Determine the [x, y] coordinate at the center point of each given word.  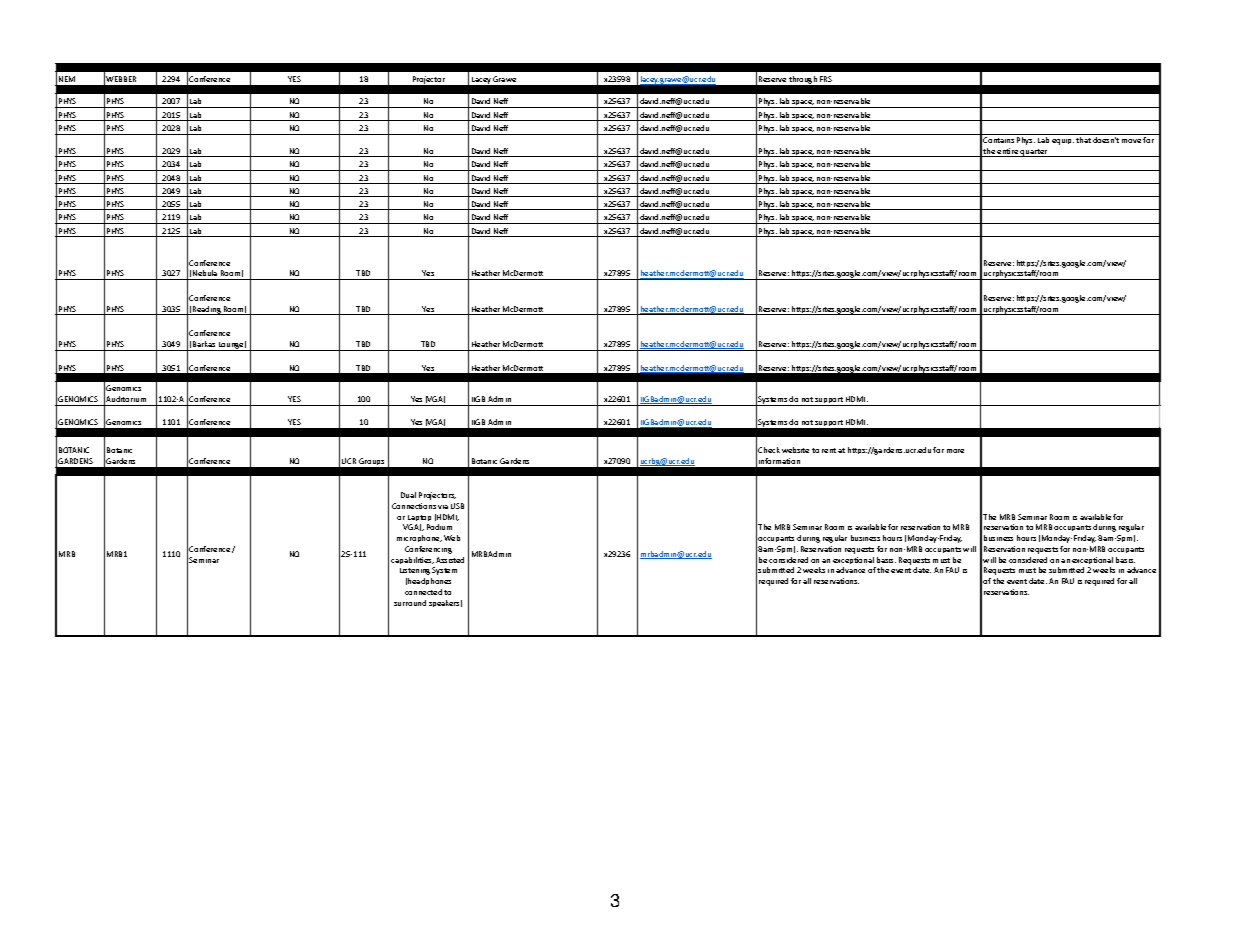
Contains [998, 140]
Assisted [450, 560]
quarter [1034, 153]
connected [423, 592]
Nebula [205, 275]
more [955, 451]
